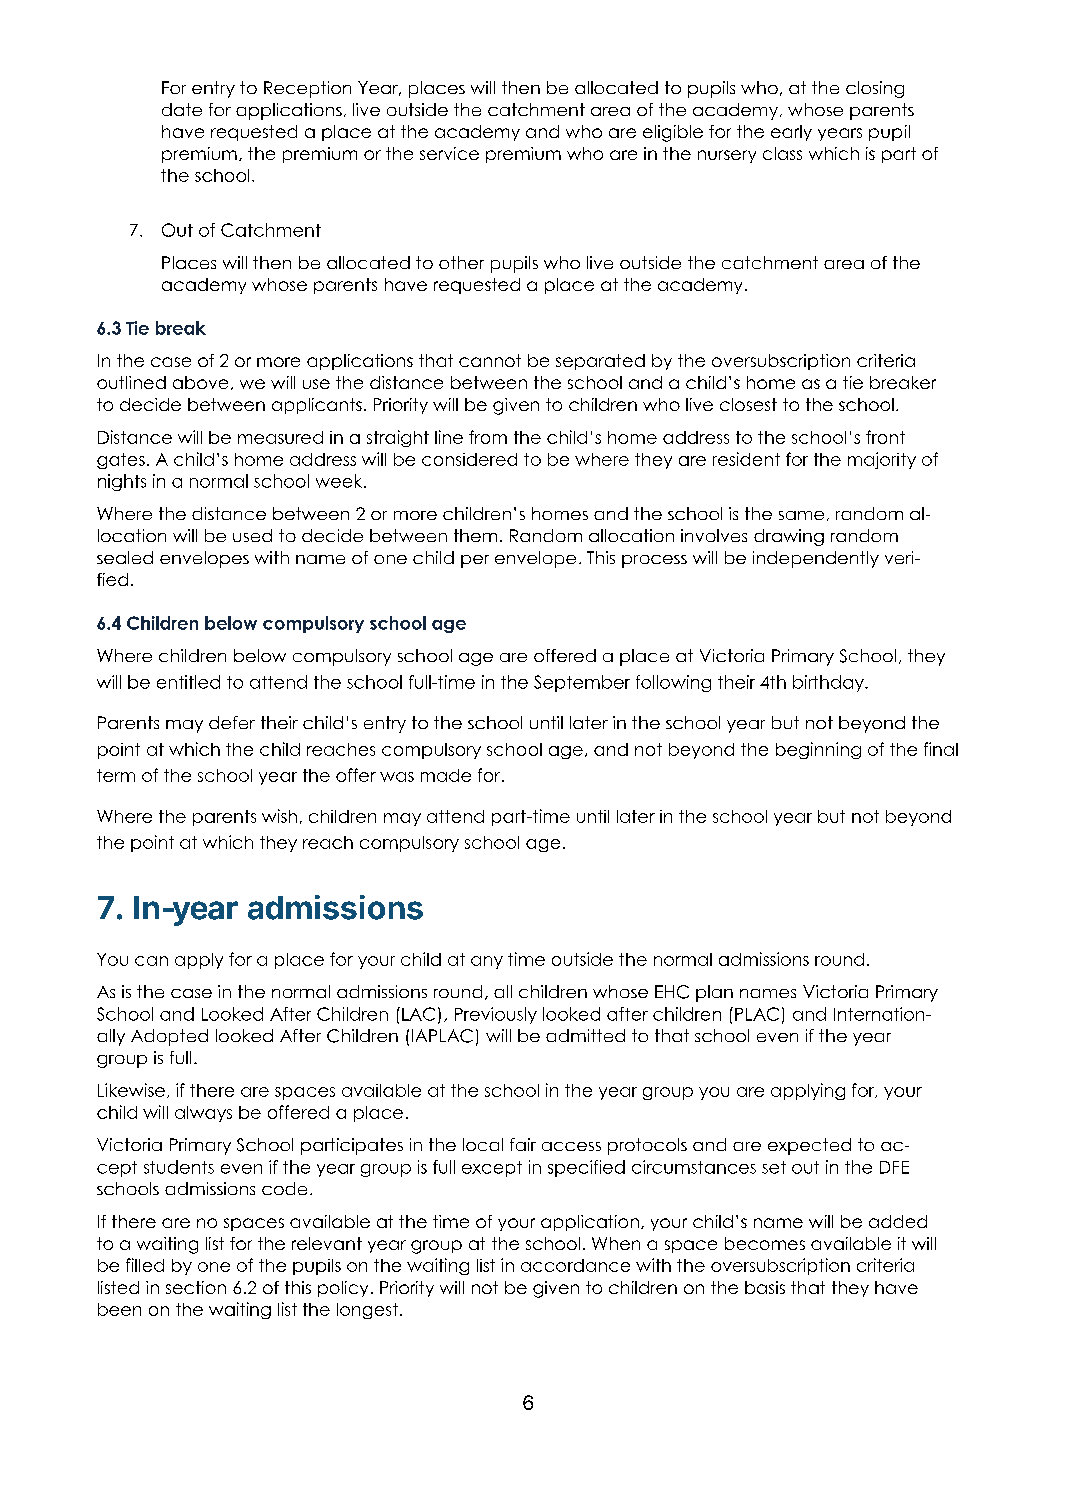 The width and height of the screenshot is (1065, 1506). I want to click on cannot, so click(490, 360).
